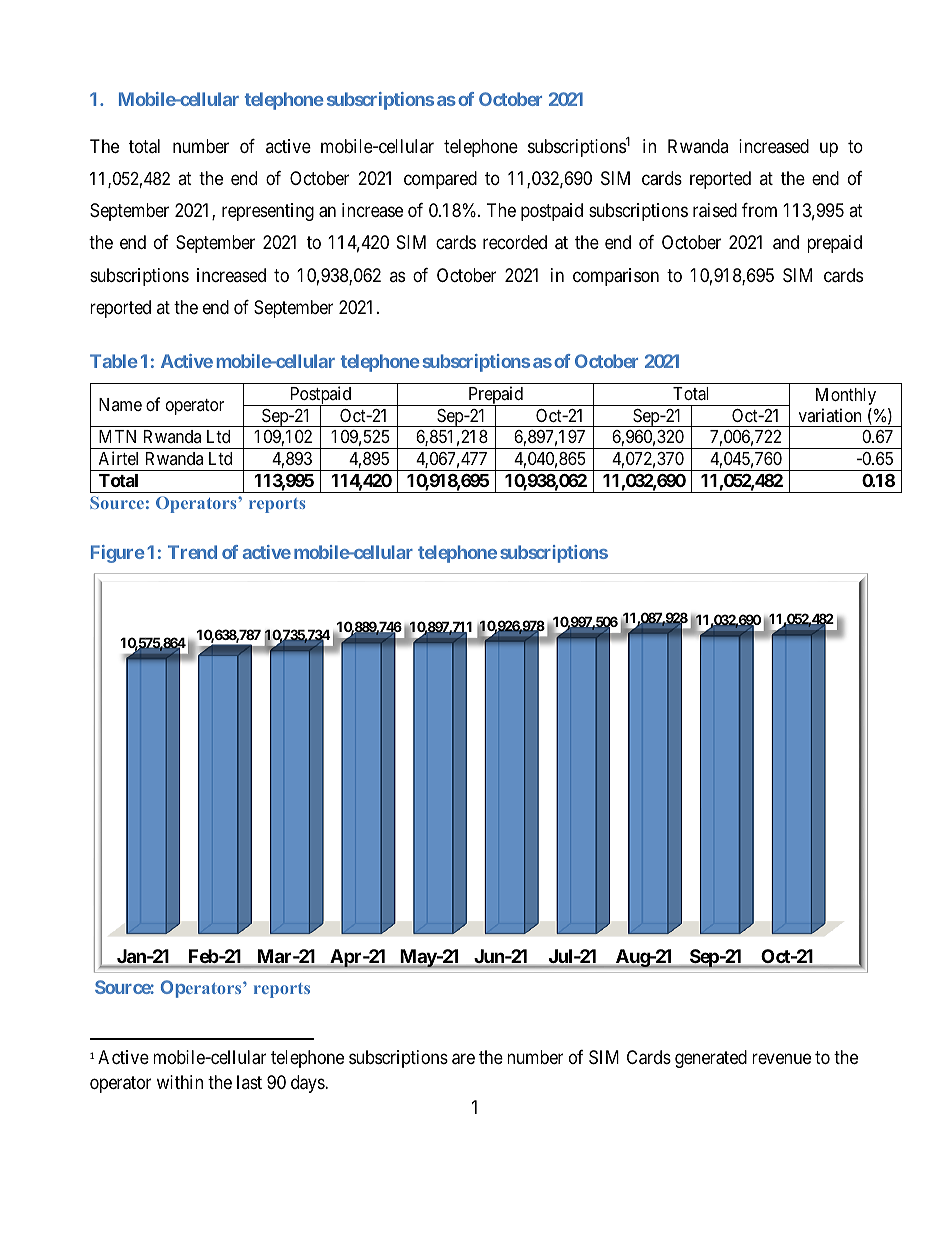 Image resolution: width=952 pixels, height=1233 pixels. I want to click on representing, so click(268, 212).
